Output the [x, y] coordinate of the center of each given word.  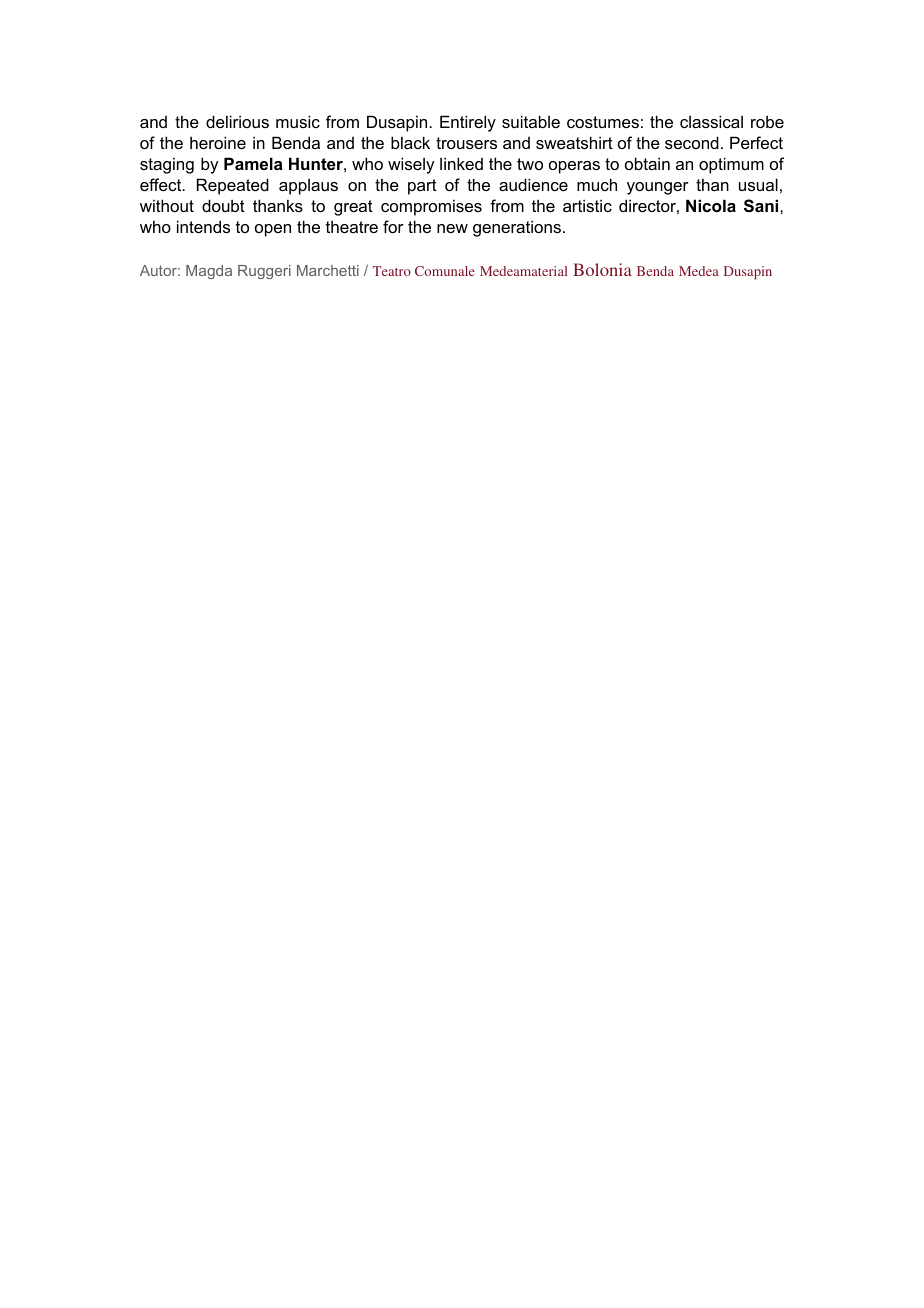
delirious [237, 121]
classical [711, 121]
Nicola [711, 205]
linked [461, 163]
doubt [223, 205]
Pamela [253, 163]
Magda [209, 272]
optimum [731, 165]
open [273, 230]
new [452, 228]
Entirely [468, 123]
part [422, 187]
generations [517, 228]
